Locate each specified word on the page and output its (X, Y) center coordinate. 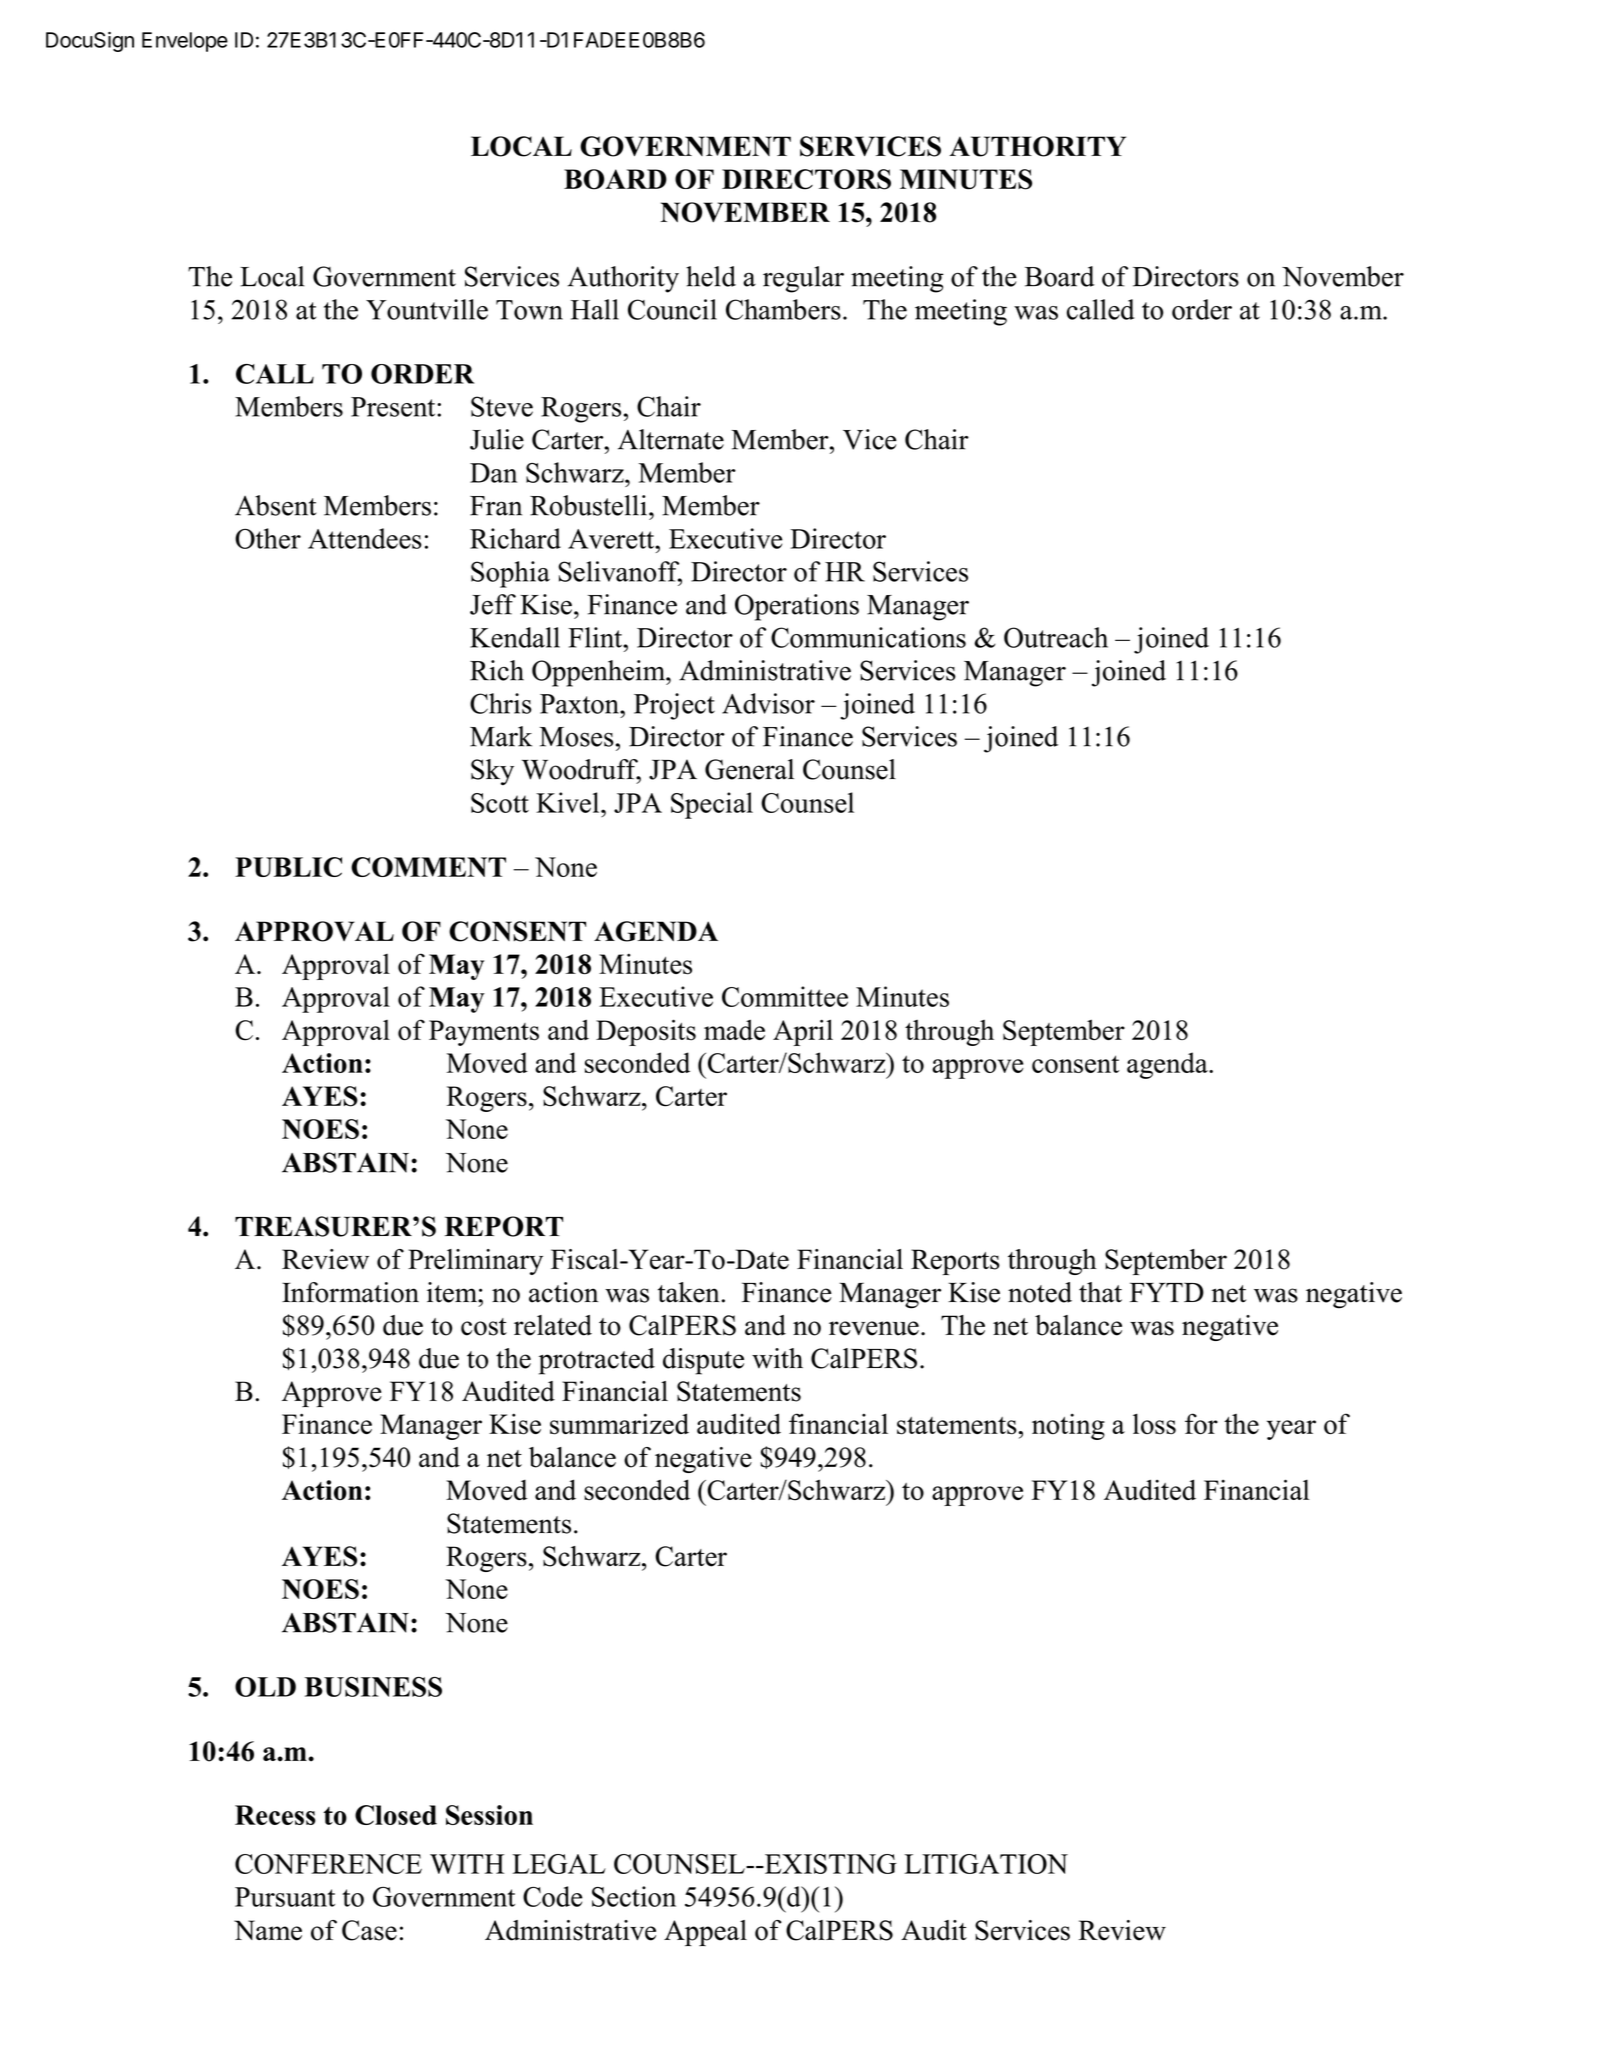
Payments (484, 1033)
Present (394, 407)
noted (1040, 1292)
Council (672, 309)
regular (803, 279)
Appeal (705, 1933)
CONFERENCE (328, 1864)
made (734, 1029)
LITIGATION (986, 1864)
